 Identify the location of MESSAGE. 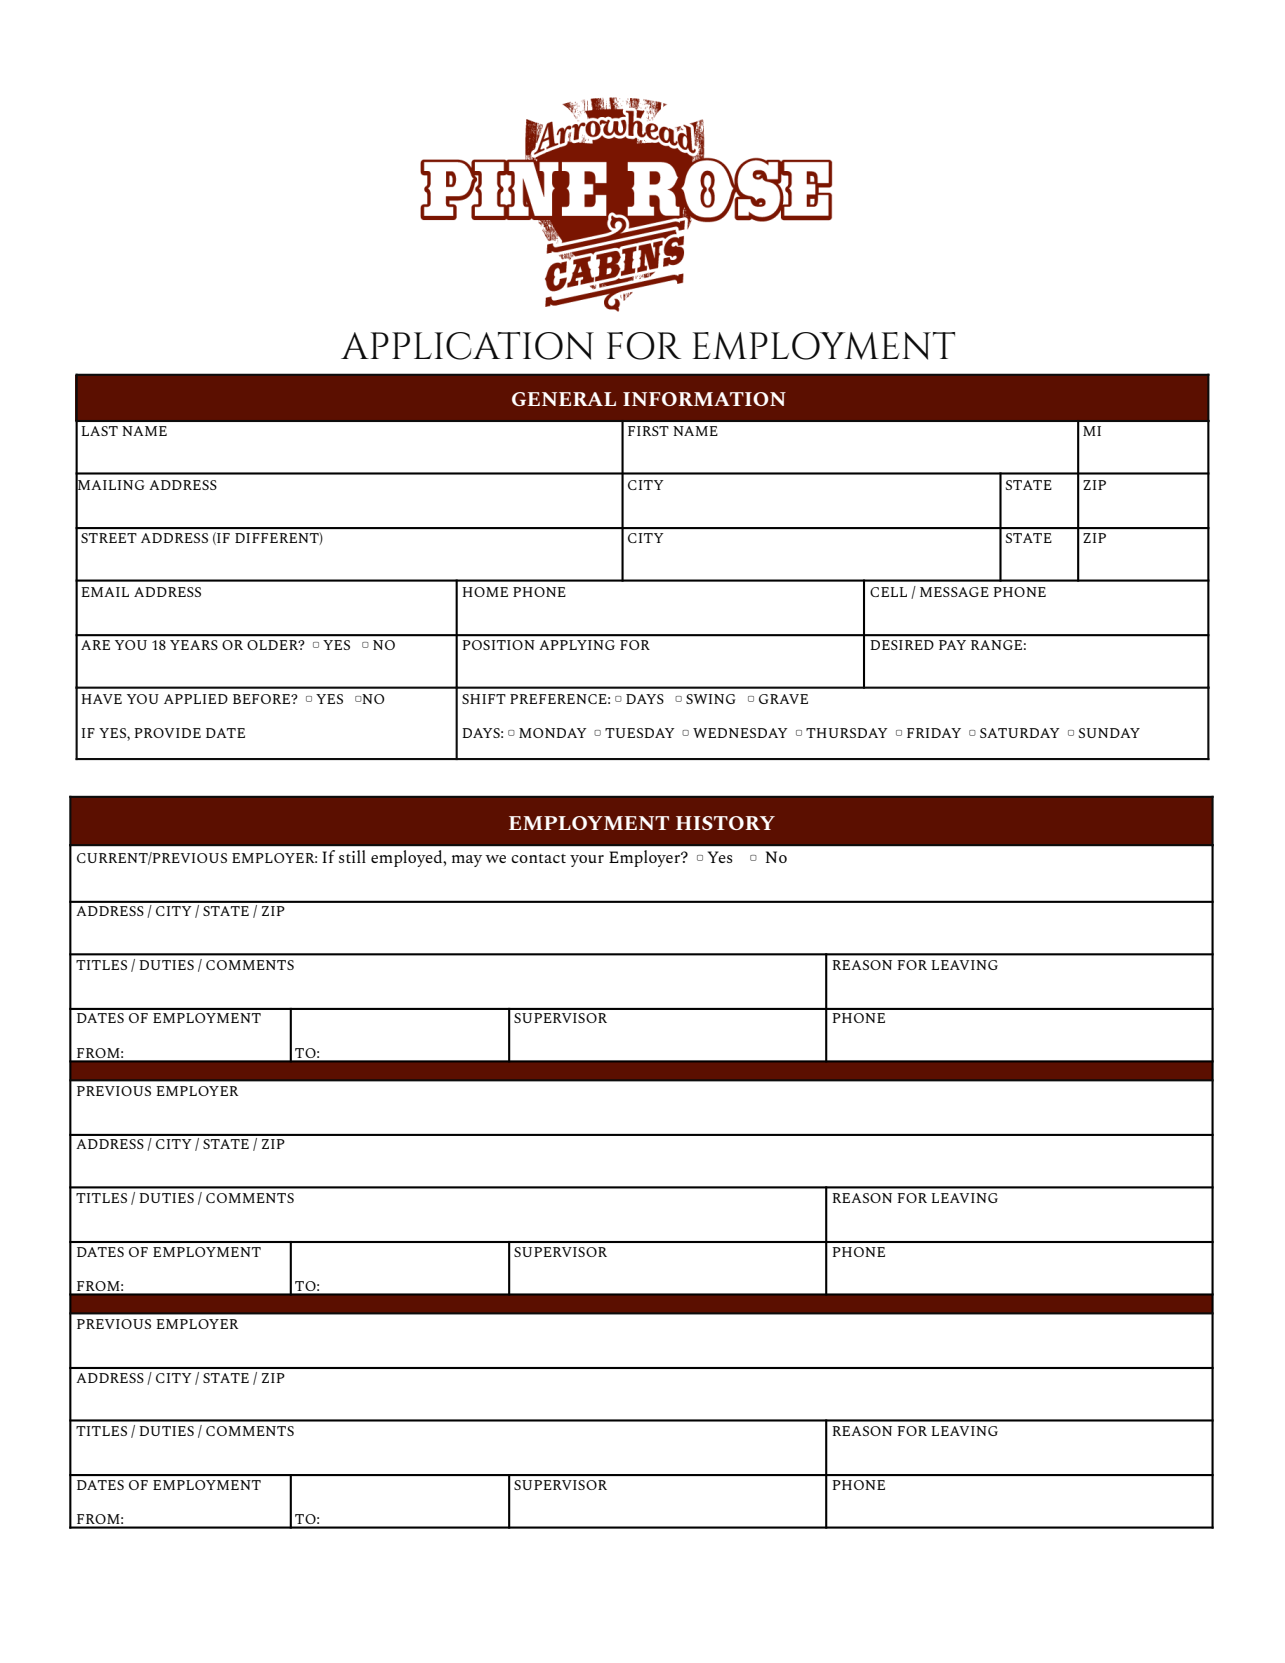
(954, 592).
